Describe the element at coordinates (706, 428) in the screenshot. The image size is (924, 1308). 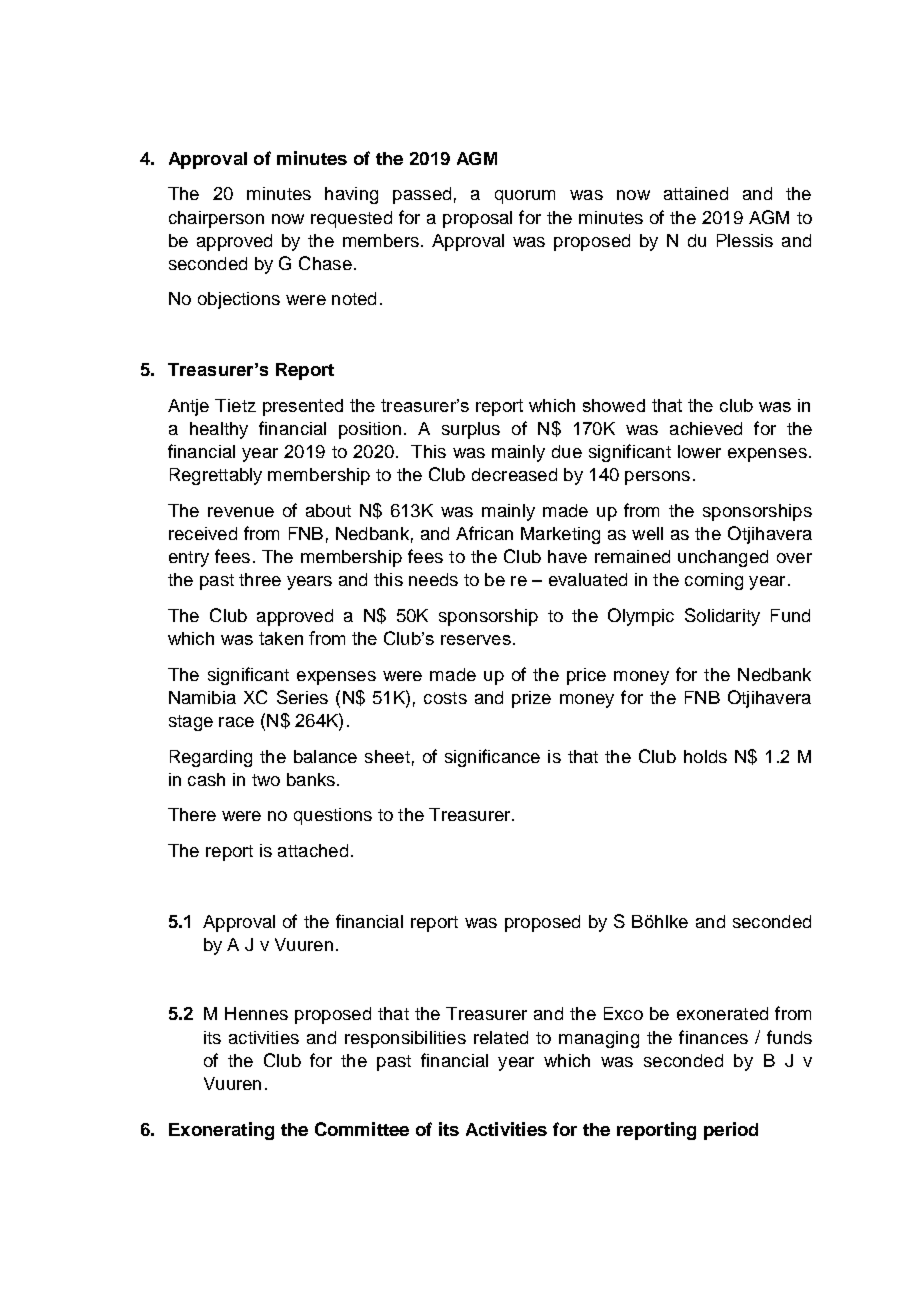
I see `achieved` at that location.
